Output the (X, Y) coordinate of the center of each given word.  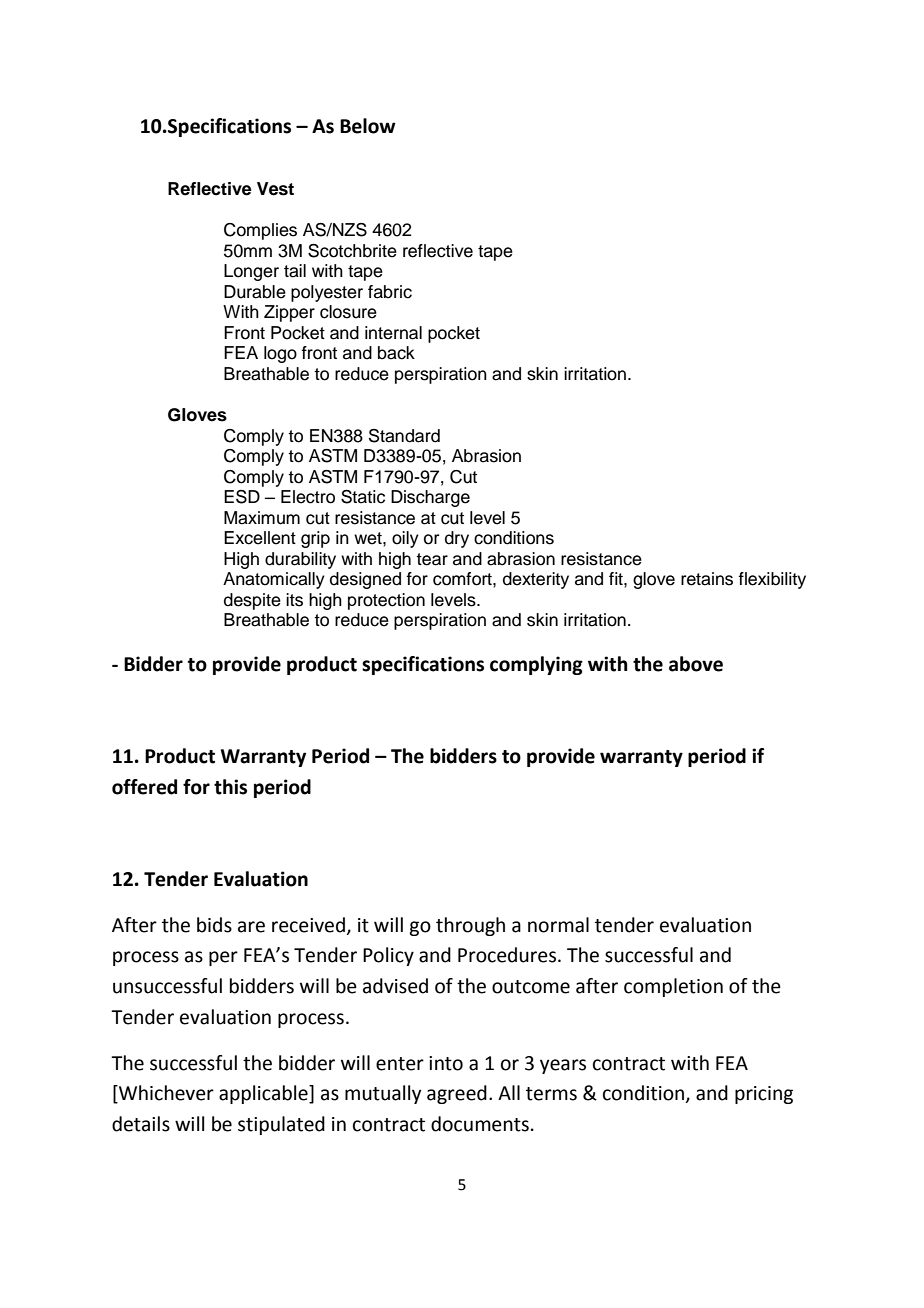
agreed (457, 1094)
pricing (764, 1095)
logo (280, 354)
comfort (463, 579)
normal (558, 925)
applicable (264, 1094)
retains (707, 579)
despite (252, 601)
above (696, 664)
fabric (390, 292)
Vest (275, 189)
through (470, 926)
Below (368, 126)
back (396, 353)
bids (214, 925)
